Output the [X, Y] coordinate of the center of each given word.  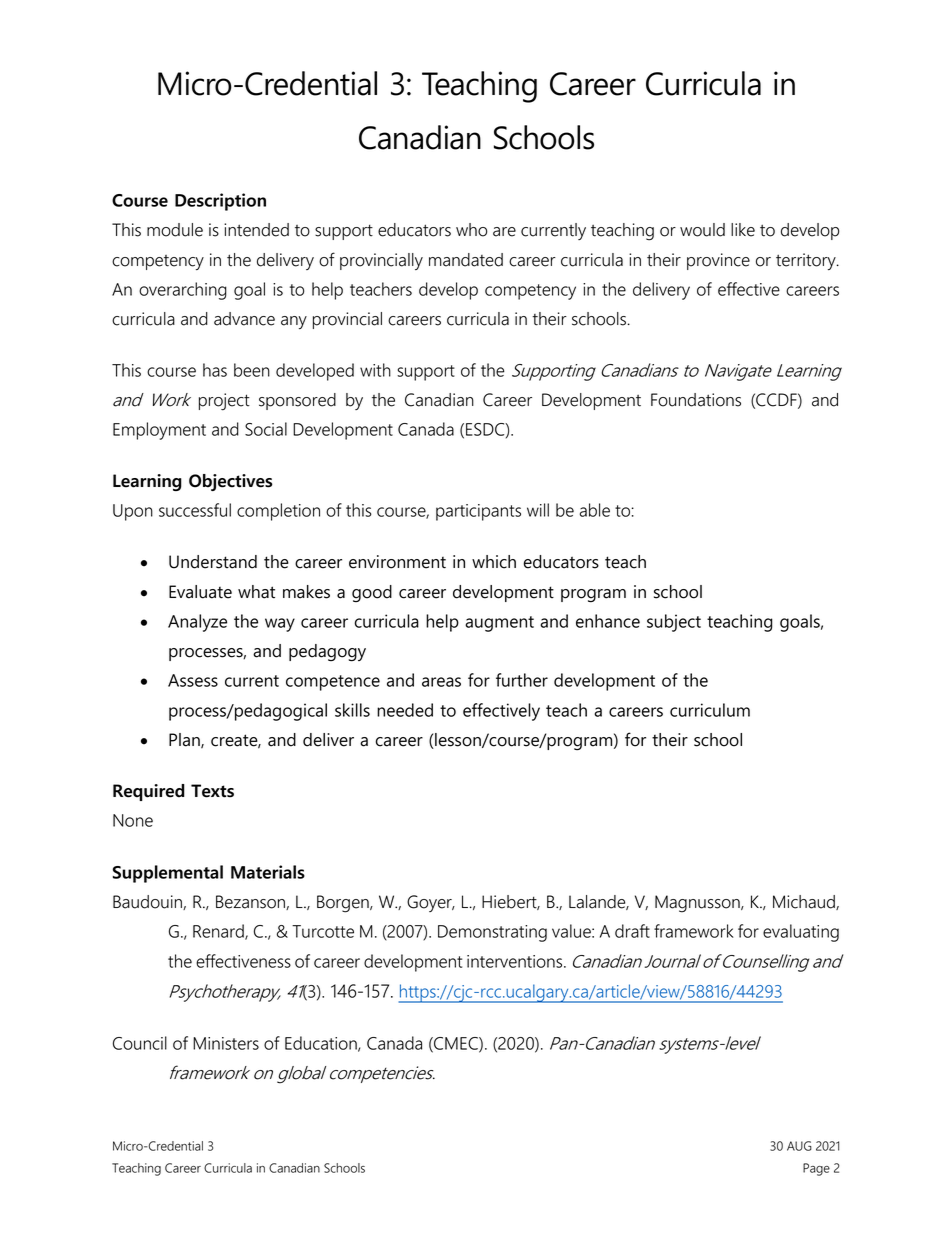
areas [441, 682]
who [471, 230]
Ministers [226, 1043]
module [175, 230]
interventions [516, 961]
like [743, 230]
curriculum [710, 710]
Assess [193, 680]
